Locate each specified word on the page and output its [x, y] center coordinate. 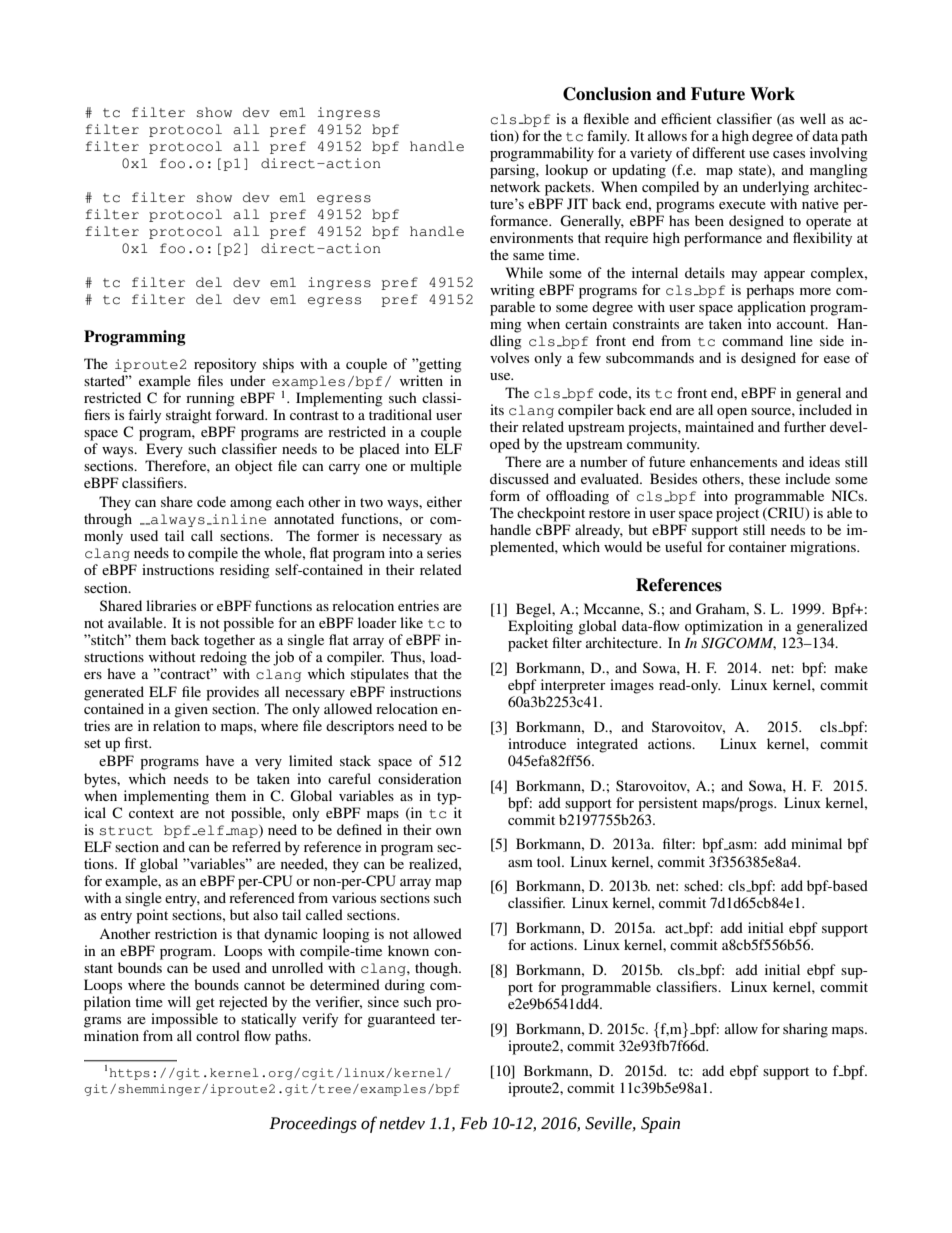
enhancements [733, 461]
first [138, 742]
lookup [566, 171]
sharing [805, 1030]
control [218, 1035]
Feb [473, 1123]
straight [189, 416]
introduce [537, 743]
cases [789, 154]
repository [225, 365]
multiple [436, 467]
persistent [668, 804]
